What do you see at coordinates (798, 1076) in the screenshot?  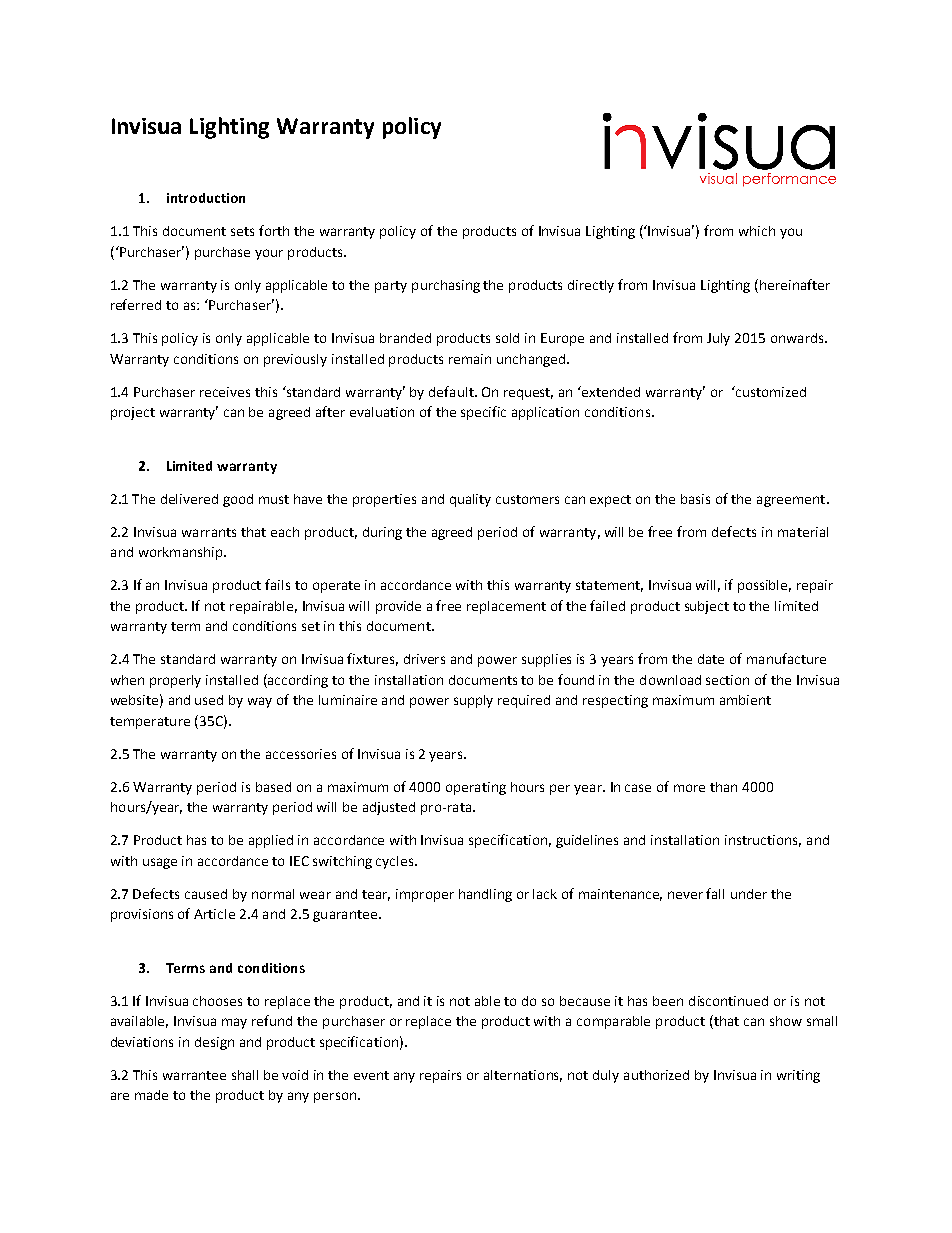 I see `writing` at bounding box center [798, 1076].
